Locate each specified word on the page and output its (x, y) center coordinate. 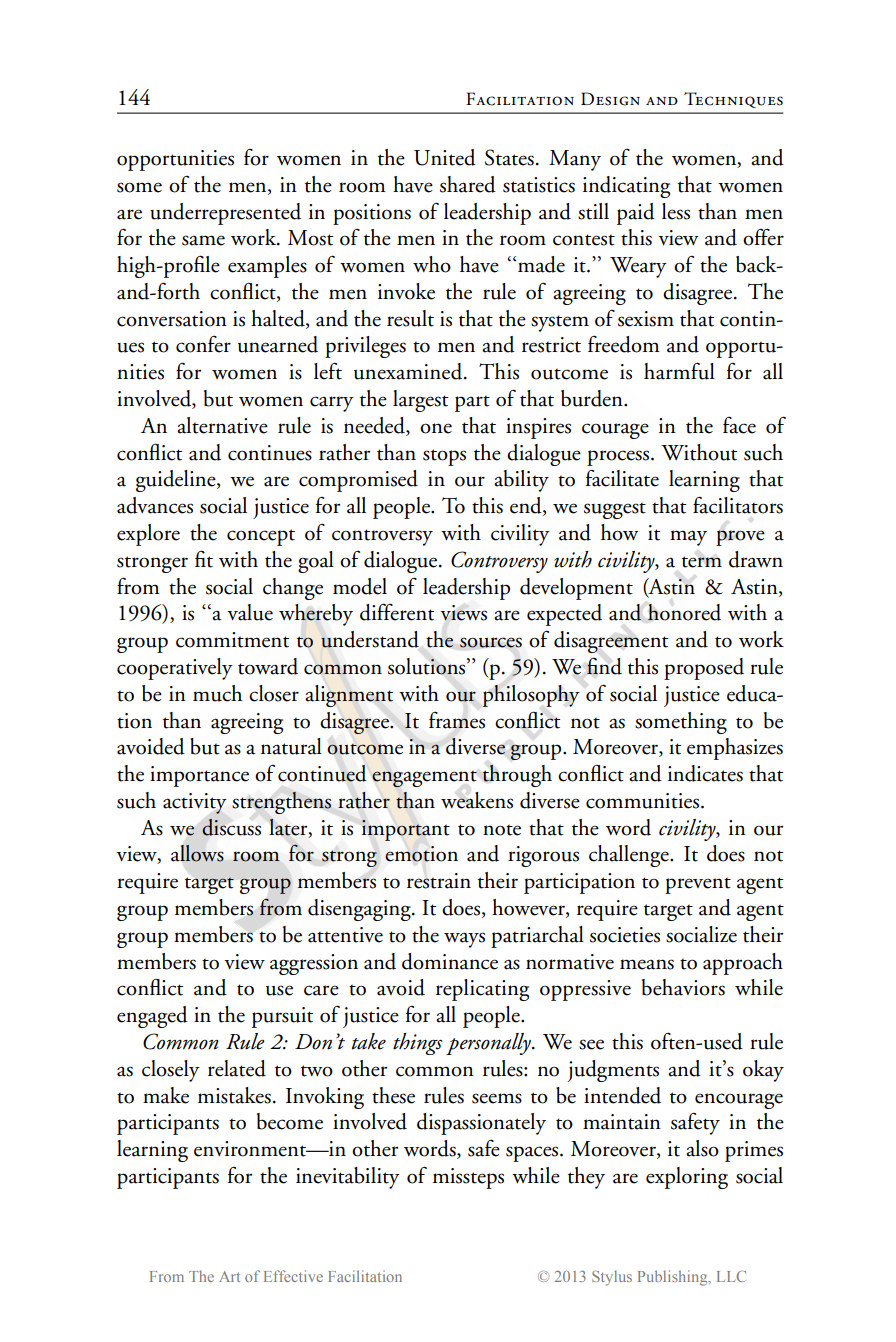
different (397, 612)
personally (489, 1044)
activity (195, 803)
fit (204, 559)
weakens (477, 800)
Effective (293, 1276)
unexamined (409, 371)
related (237, 1068)
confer (203, 344)
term (702, 562)
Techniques (733, 100)
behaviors (683, 987)
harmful (679, 371)
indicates (705, 773)
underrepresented (225, 214)
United (445, 157)
